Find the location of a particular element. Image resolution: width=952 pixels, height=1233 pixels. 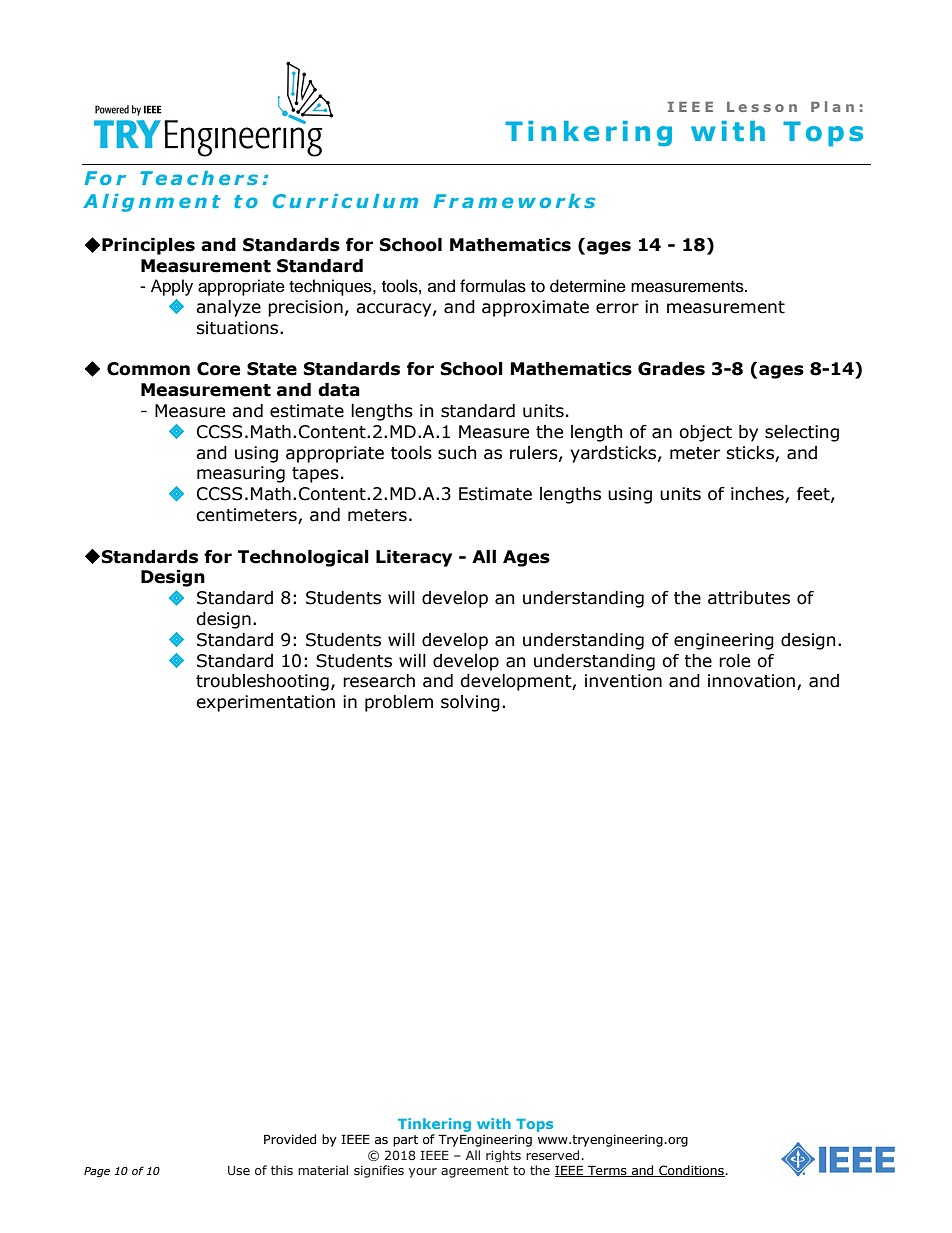

Literacy is located at coordinates (414, 558).
